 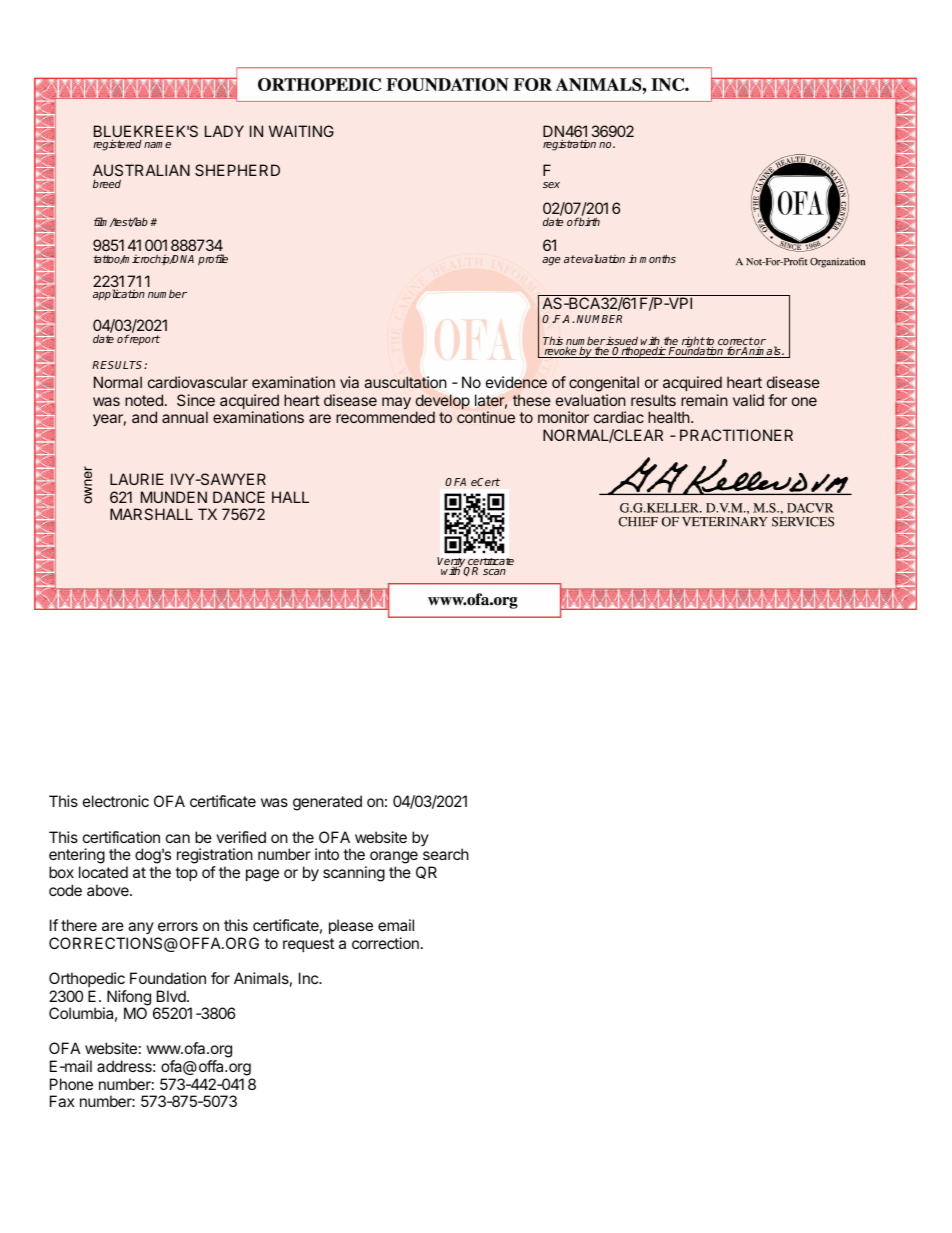 What do you see at coordinates (551, 185) in the page?
I see `sex` at bounding box center [551, 185].
